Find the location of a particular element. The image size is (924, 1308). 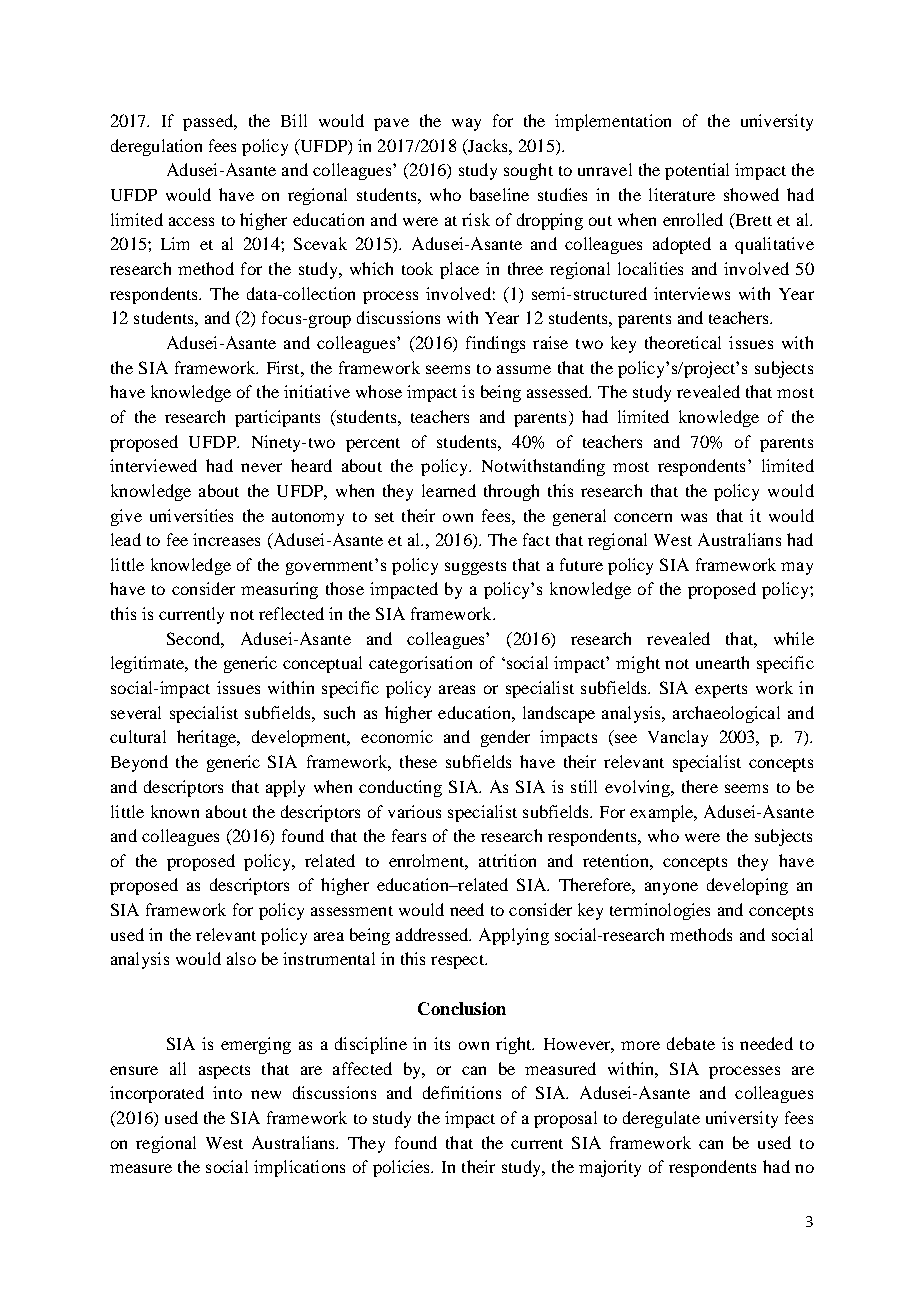

various is located at coordinates (414, 811).
